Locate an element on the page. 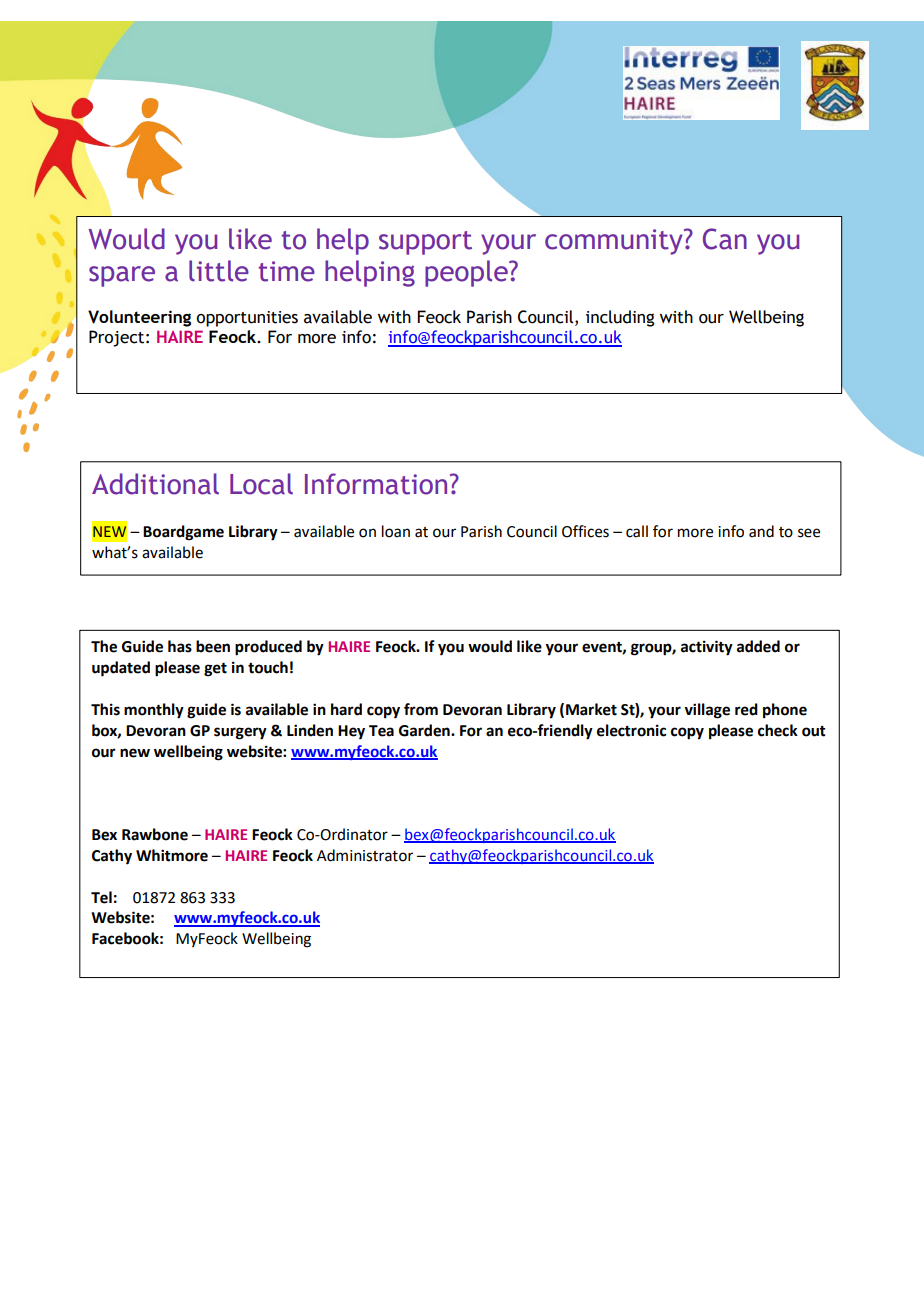 This image has width=924, height=1307. loan is located at coordinates (396, 531).
